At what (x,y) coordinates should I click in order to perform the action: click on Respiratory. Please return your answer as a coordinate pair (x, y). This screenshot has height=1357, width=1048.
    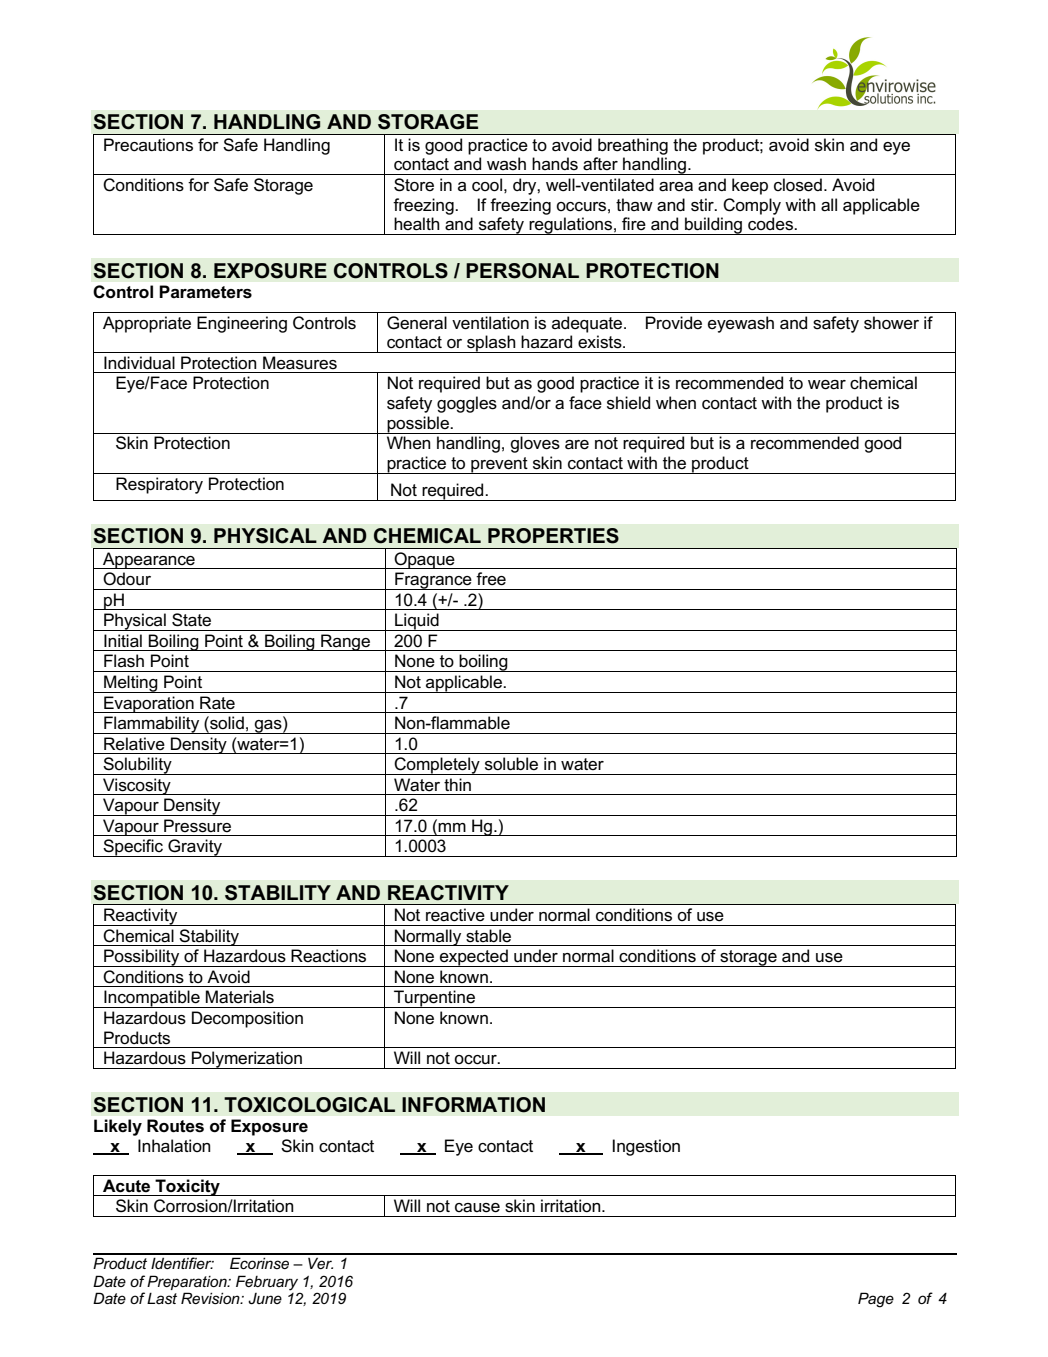
    Looking at the image, I should click on (159, 485).
